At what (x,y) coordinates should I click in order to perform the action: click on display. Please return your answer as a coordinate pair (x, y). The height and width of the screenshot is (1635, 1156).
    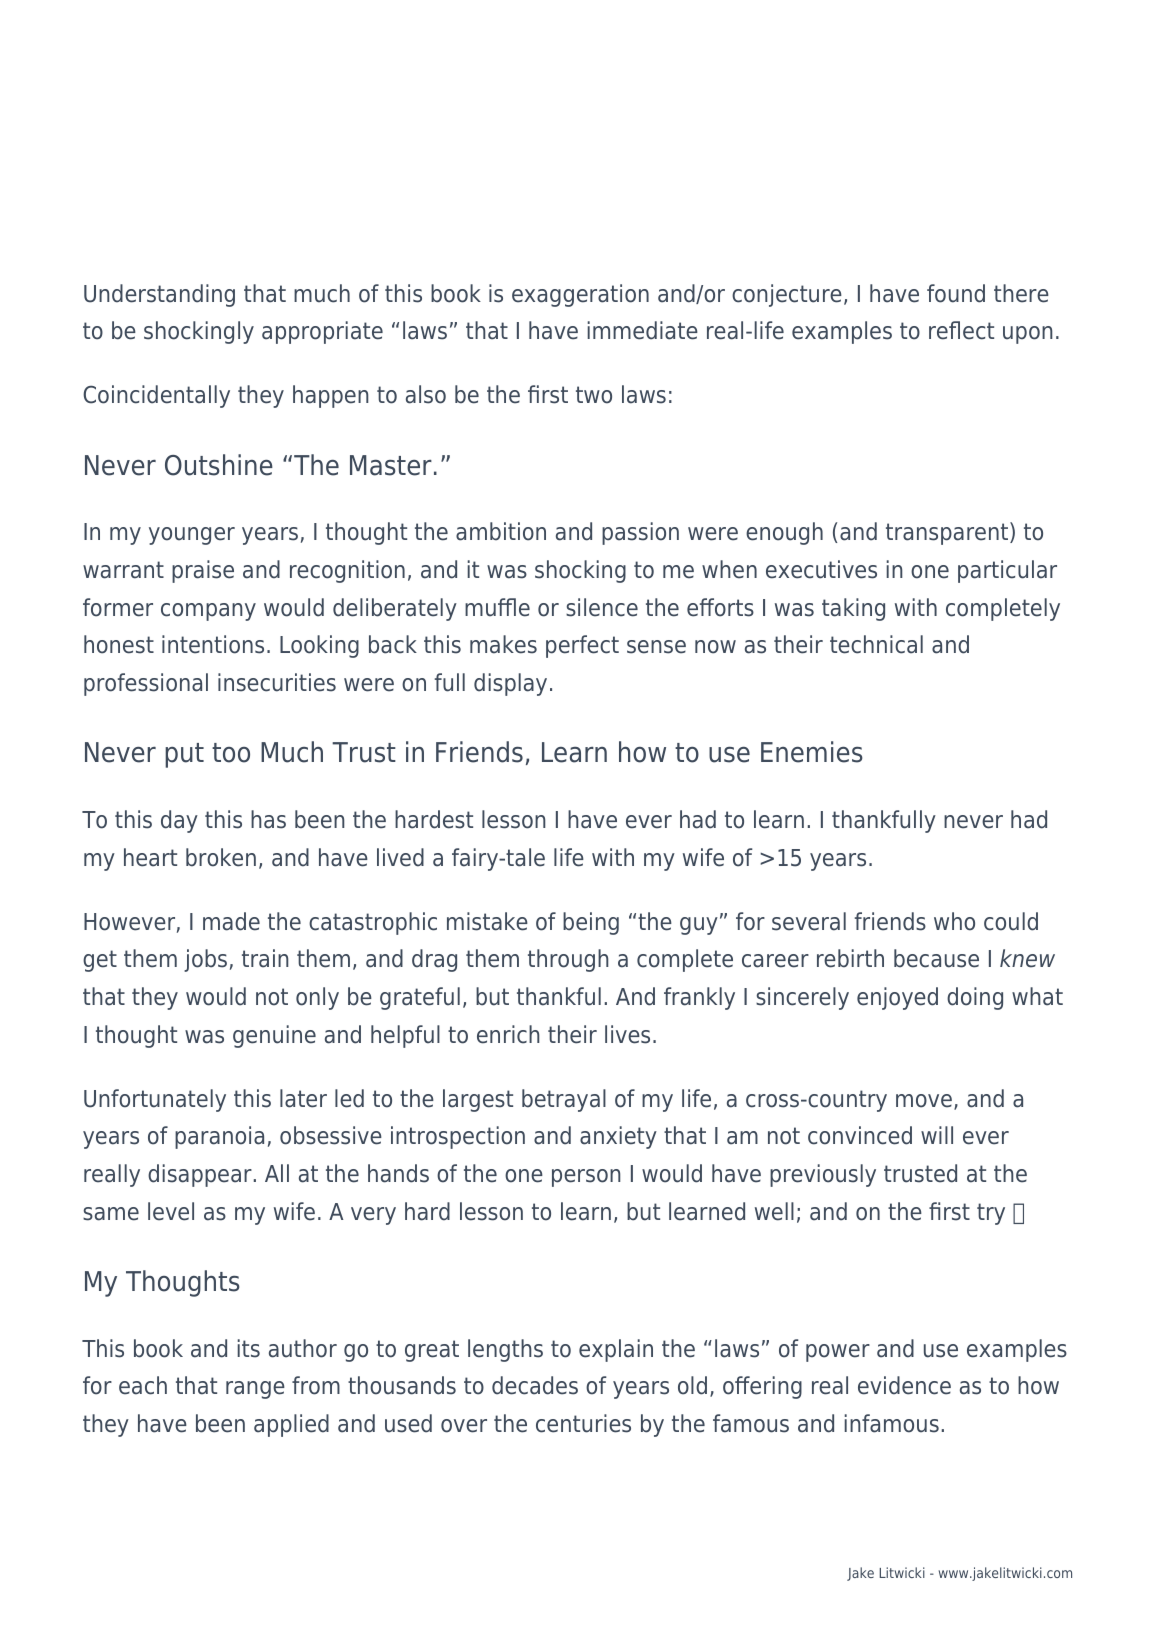
    Looking at the image, I should click on (510, 684).
